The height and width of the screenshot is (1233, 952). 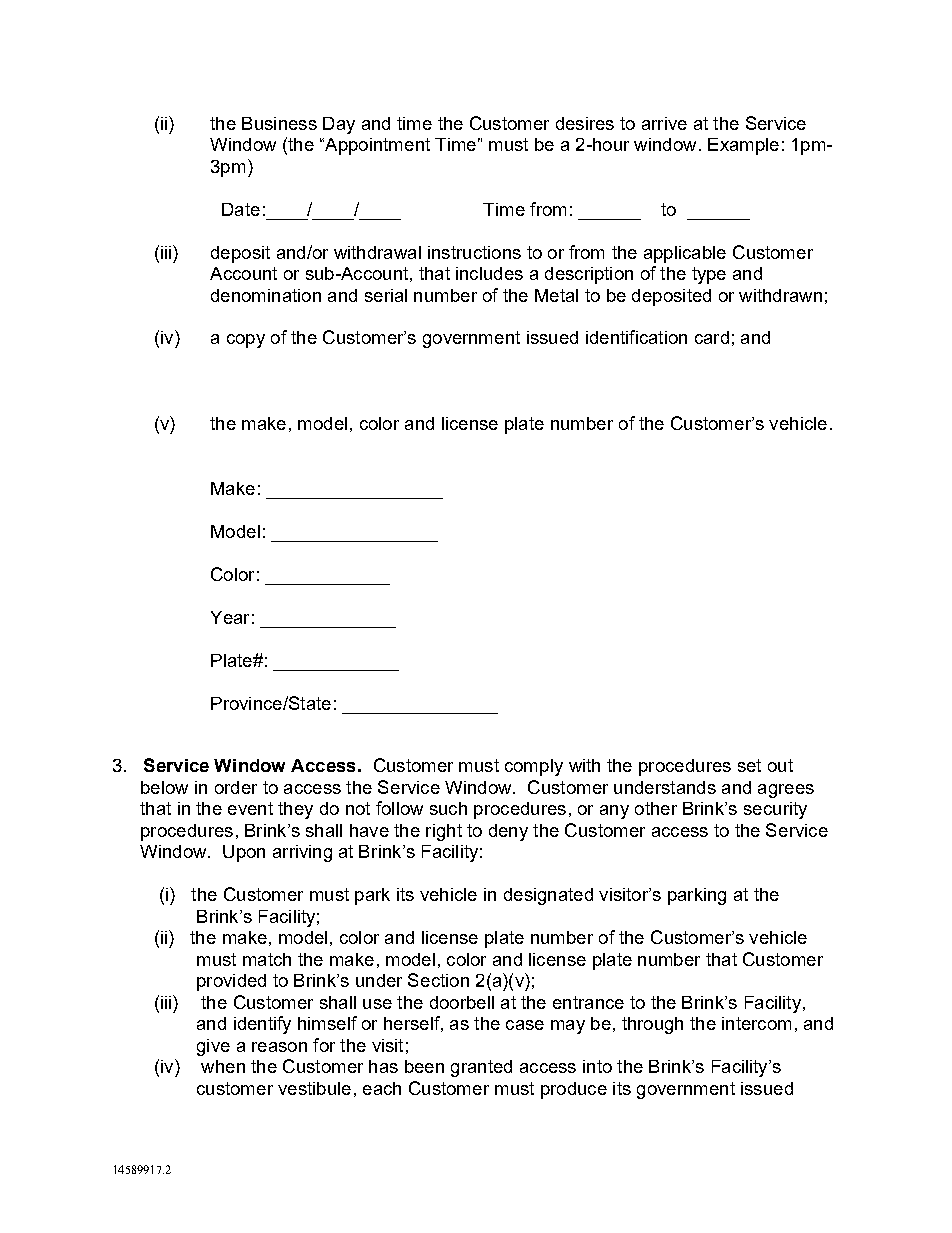 What do you see at coordinates (223, 1066) in the screenshot?
I see `when` at bounding box center [223, 1066].
